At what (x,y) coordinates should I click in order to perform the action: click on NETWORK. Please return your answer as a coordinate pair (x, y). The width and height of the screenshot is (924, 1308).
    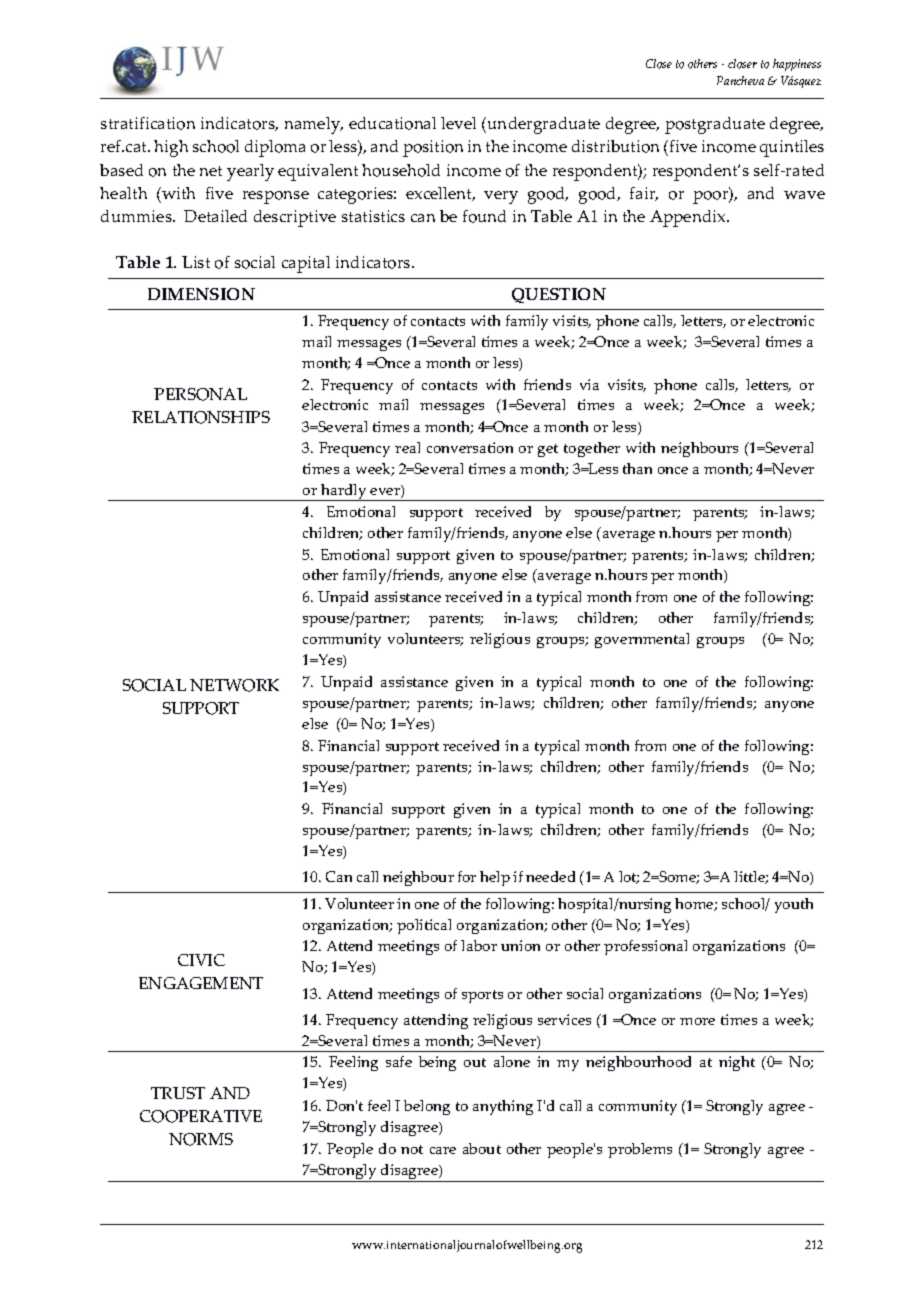
    Looking at the image, I should click on (234, 685).
